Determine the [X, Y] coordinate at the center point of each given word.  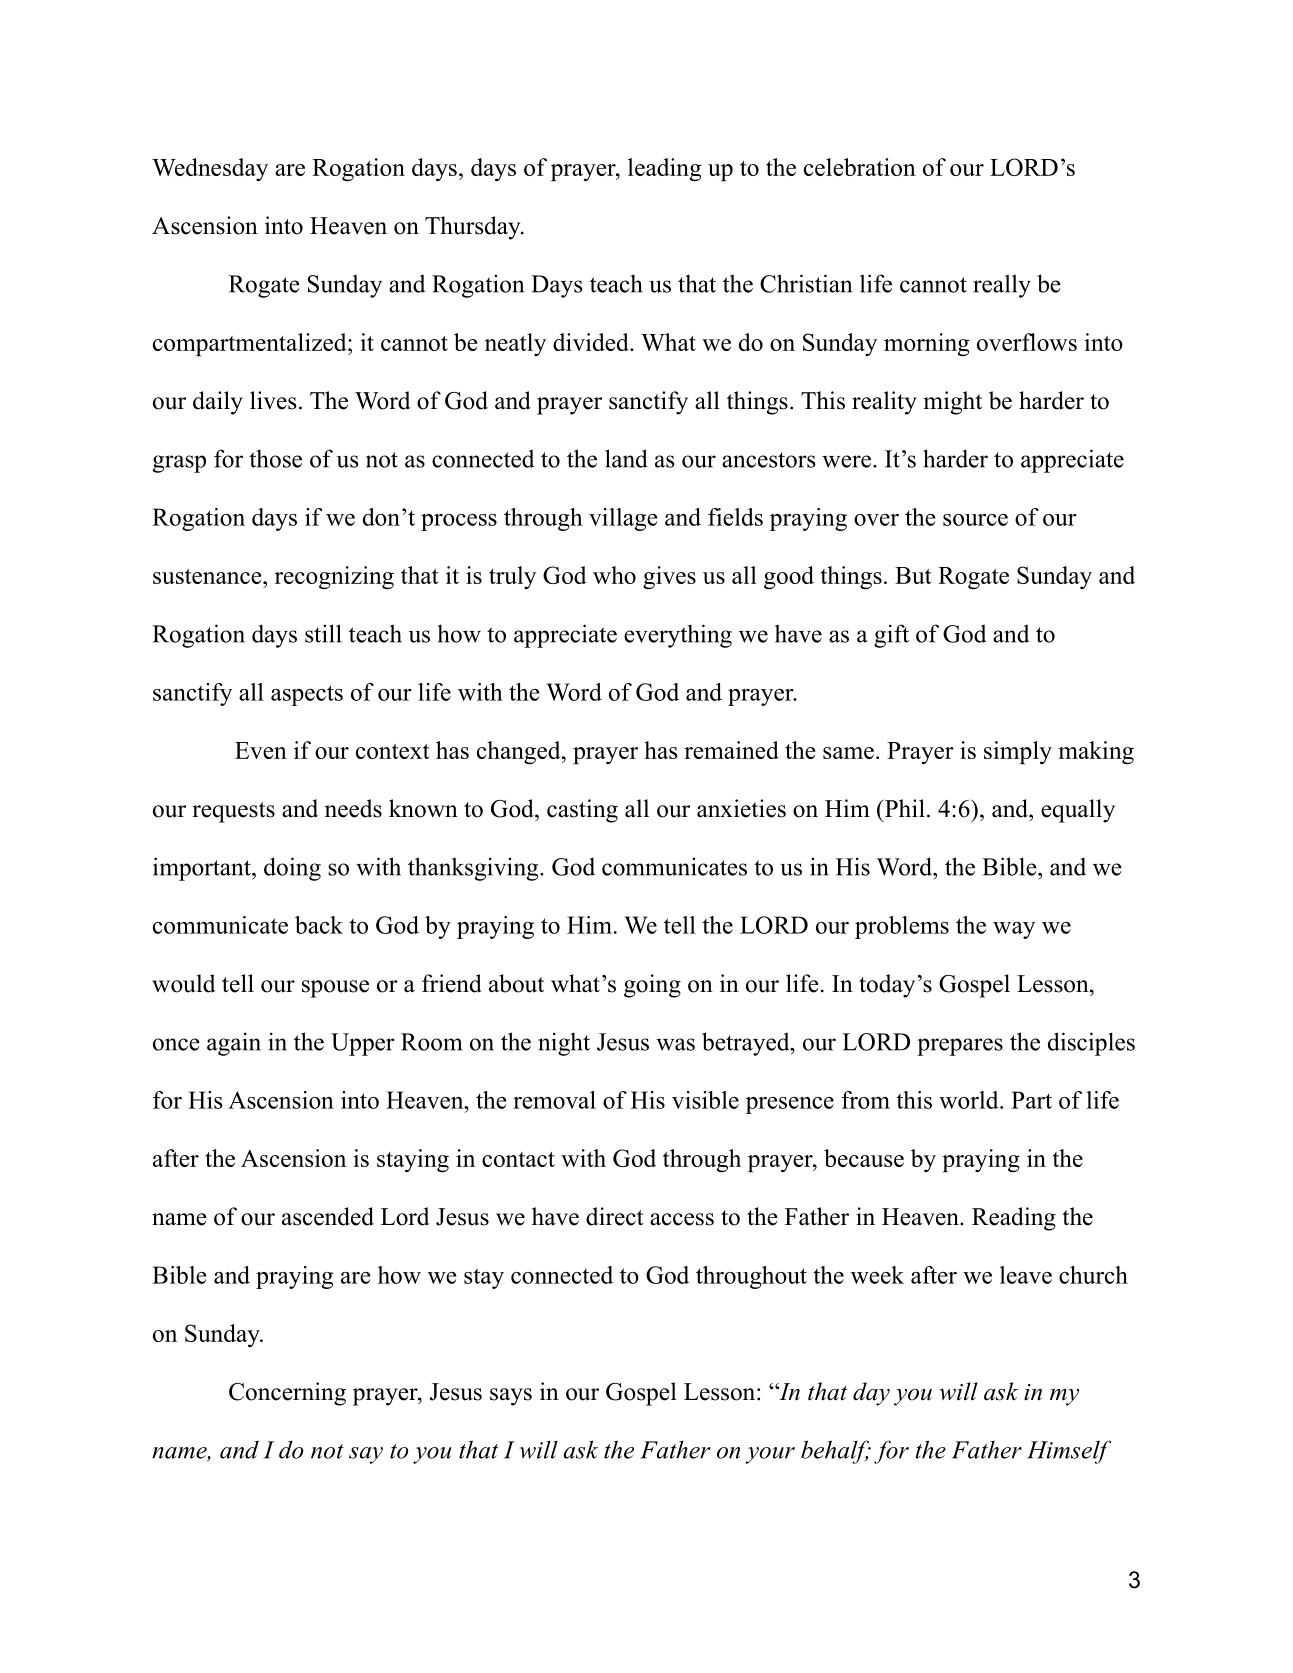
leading [664, 170]
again [234, 1044]
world [969, 1100]
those [275, 458]
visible [705, 1100]
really [1002, 286]
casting [582, 811]
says [511, 1397]
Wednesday [210, 169]
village [623, 519]
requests [233, 812]
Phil [903, 808]
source [975, 520]
